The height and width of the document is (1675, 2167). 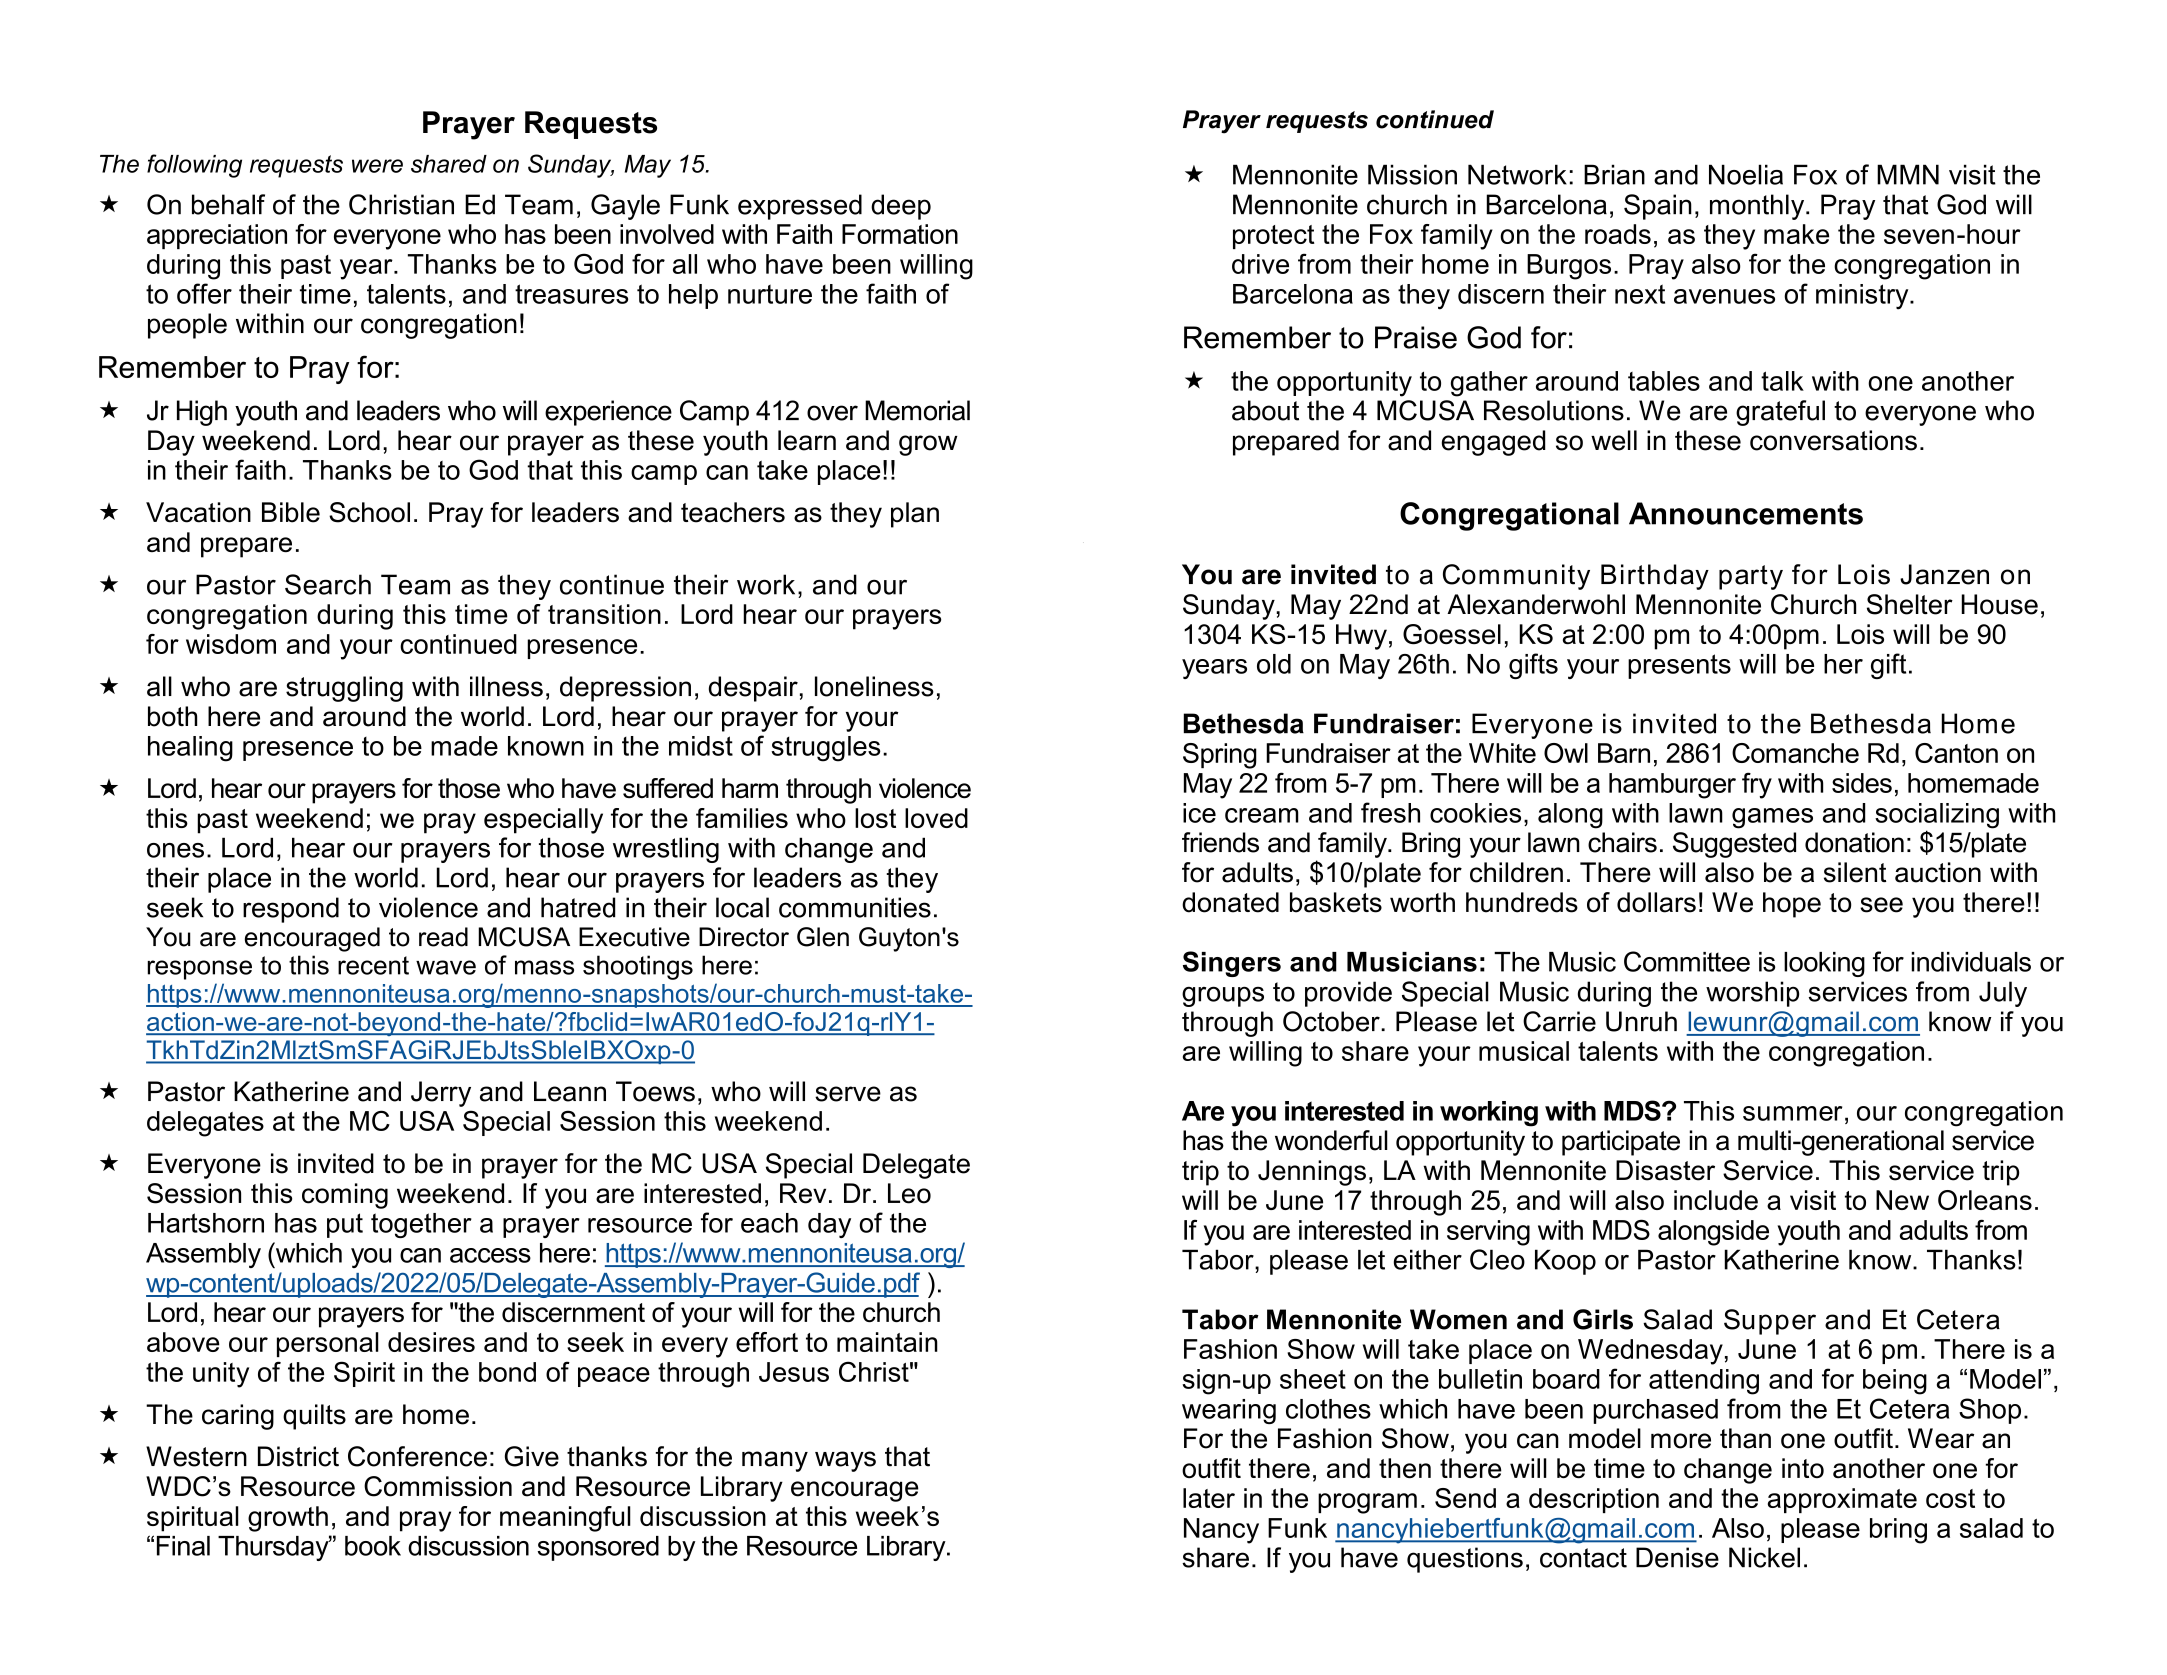 I want to click on Jerry, so click(x=441, y=1094).
